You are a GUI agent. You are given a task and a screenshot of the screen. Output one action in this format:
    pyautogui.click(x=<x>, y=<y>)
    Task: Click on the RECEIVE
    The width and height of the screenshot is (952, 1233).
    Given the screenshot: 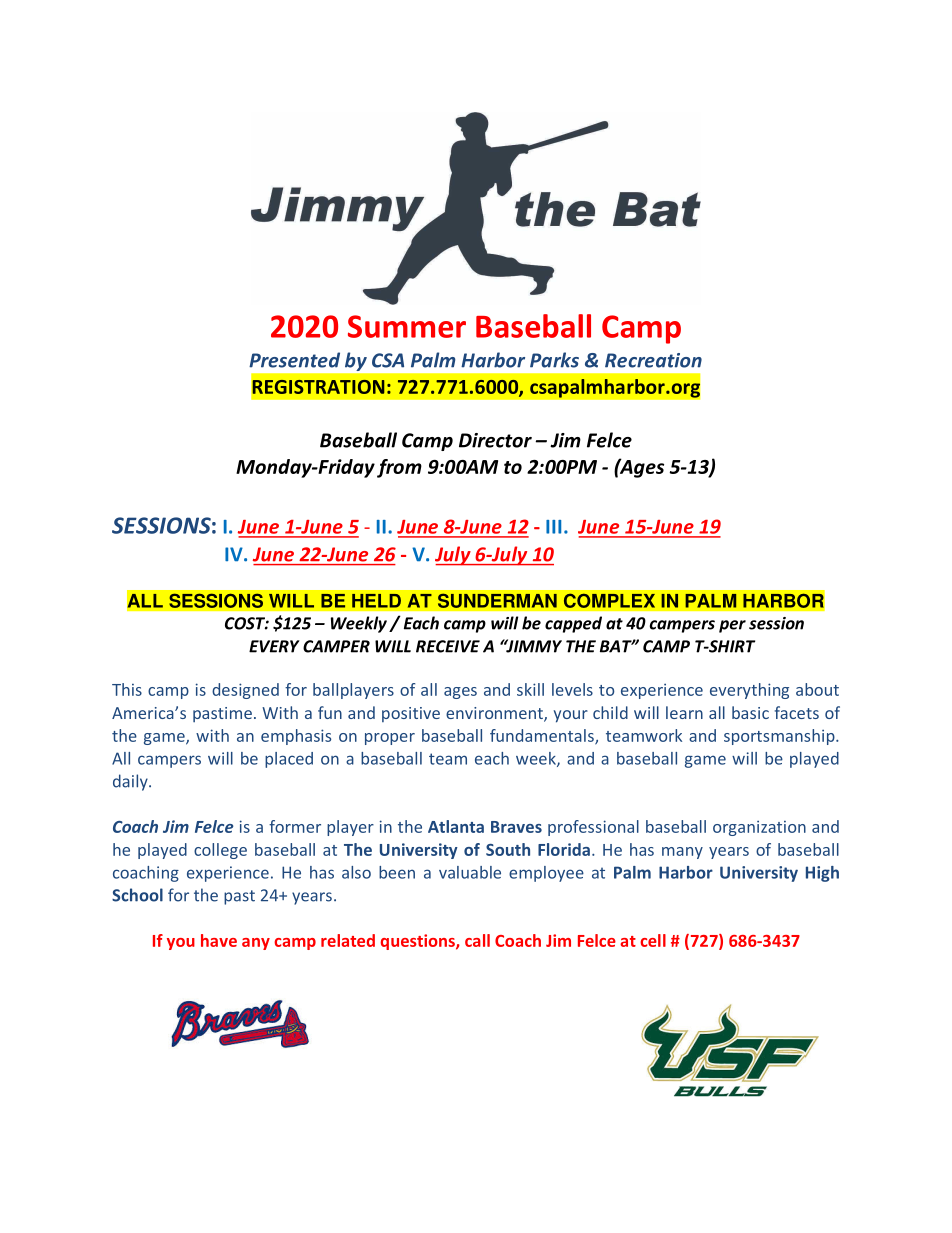 What is the action you would take?
    pyautogui.click(x=448, y=646)
